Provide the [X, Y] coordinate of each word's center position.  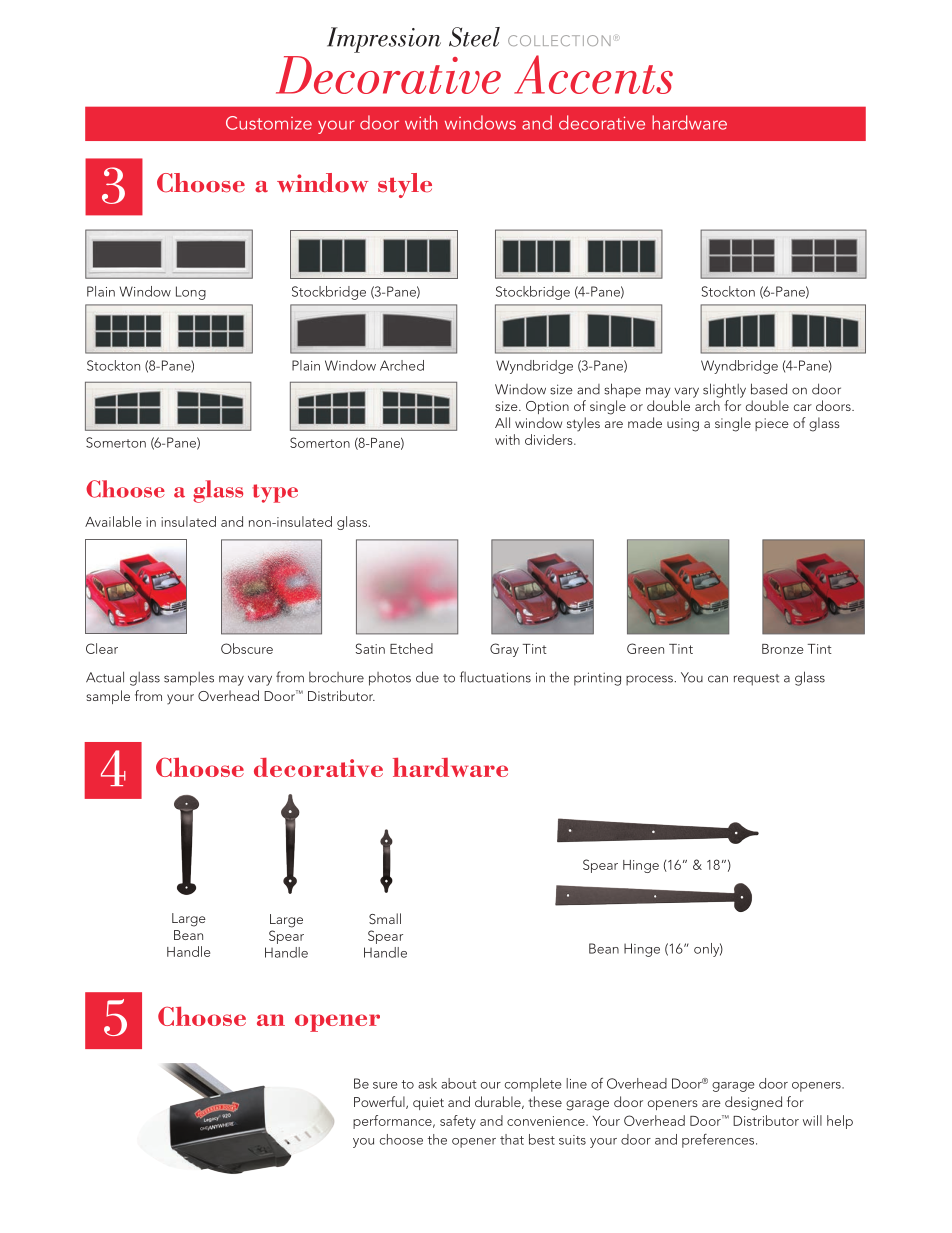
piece [772, 424]
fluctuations [495, 677]
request [756, 680]
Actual [105, 677]
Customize [269, 123]
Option [547, 407]
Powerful [380, 1102]
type [275, 493]
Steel [474, 37]
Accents [593, 74]
